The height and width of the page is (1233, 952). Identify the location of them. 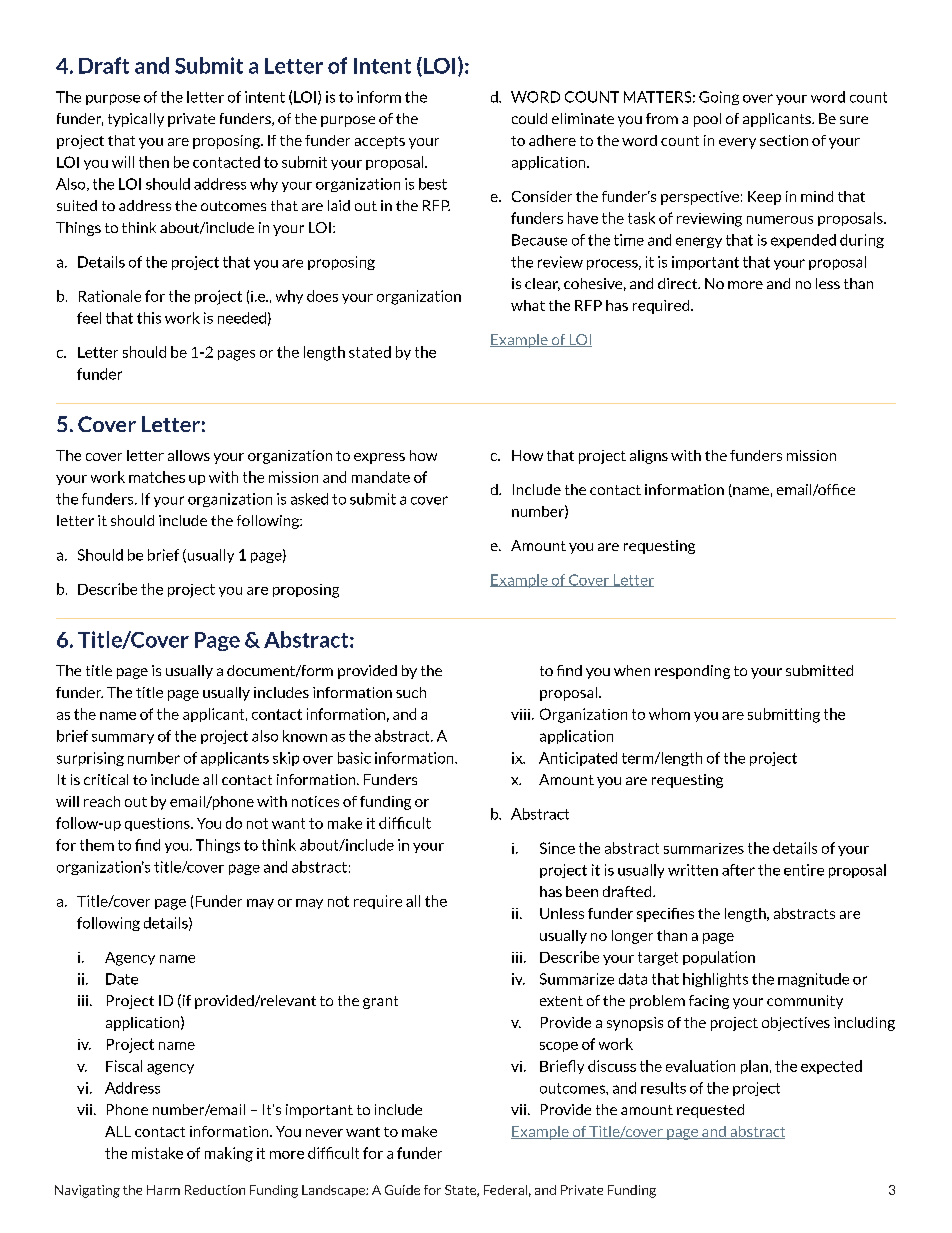
(97, 845).
